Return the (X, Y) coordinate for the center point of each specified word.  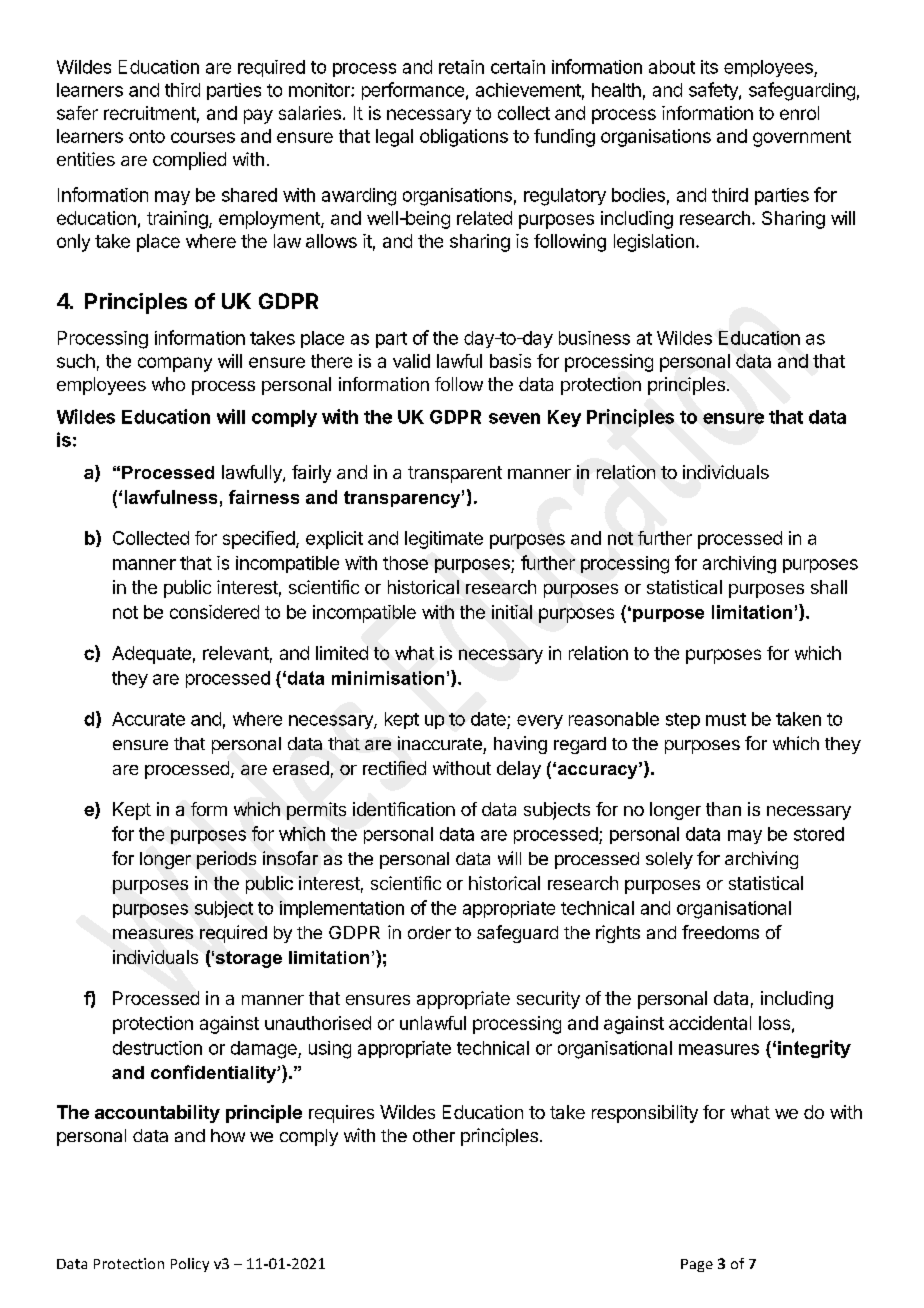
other (434, 1135)
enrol (799, 113)
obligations (464, 138)
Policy (190, 1265)
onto (147, 136)
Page (697, 1265)
